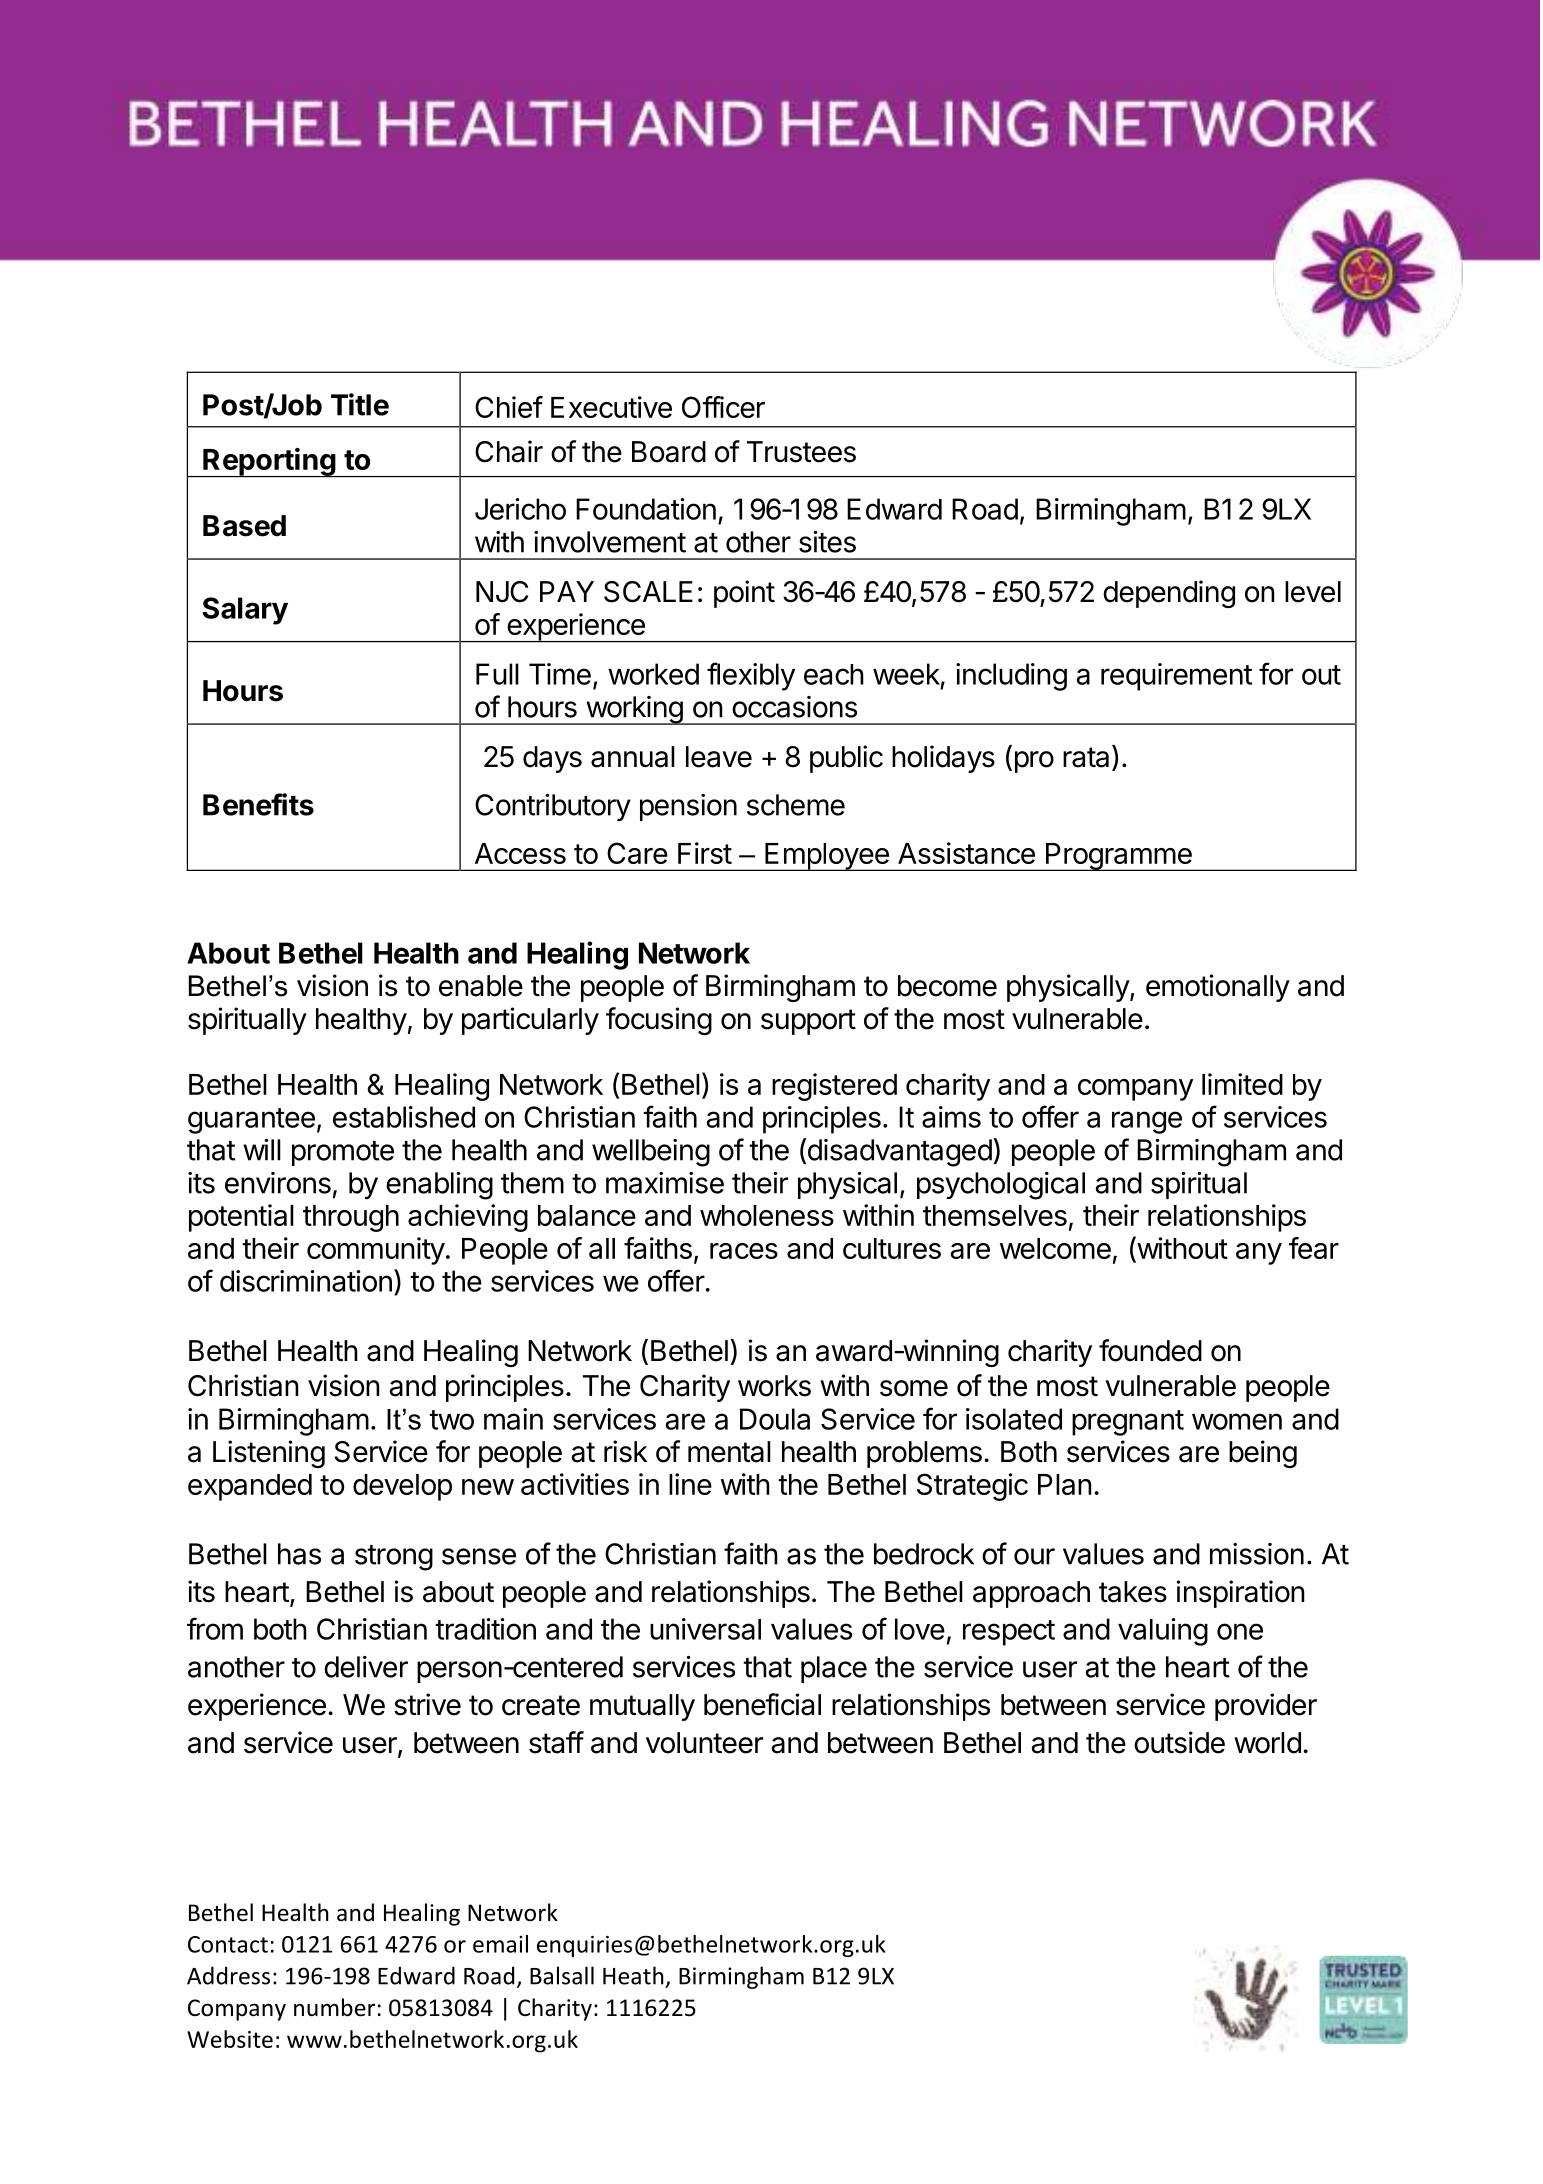  What do you see at coordinates (808, 1022) in the document?
I see `support` at bounding box center [808, 1022].
